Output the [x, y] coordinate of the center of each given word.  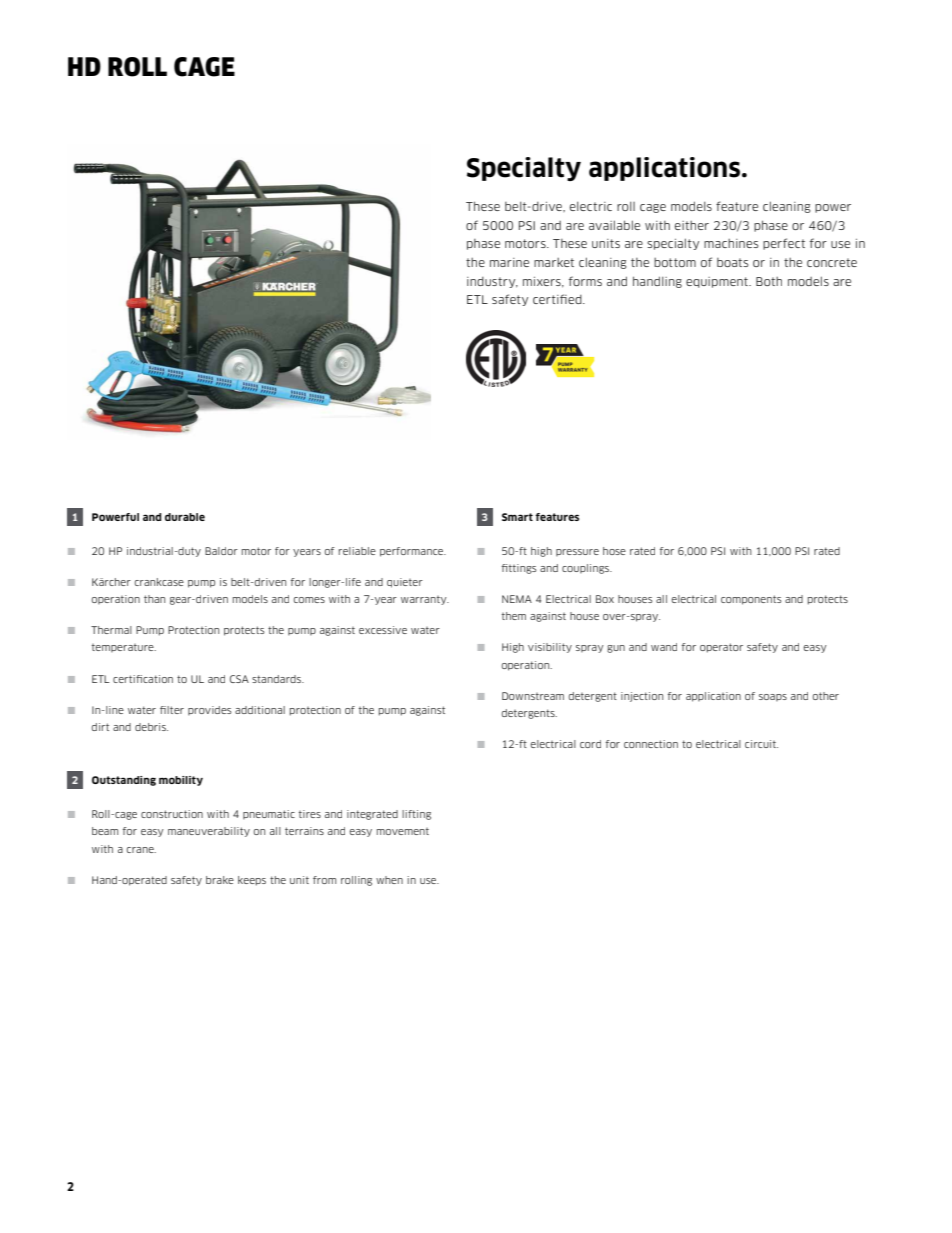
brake [220, 880]
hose [614, 551]
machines [731, 243]
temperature [124, 648]
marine [509, 262]
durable [185, 517]
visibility [550, 648]
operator [721, 648]
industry [492, 282]
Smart [517, 517]
